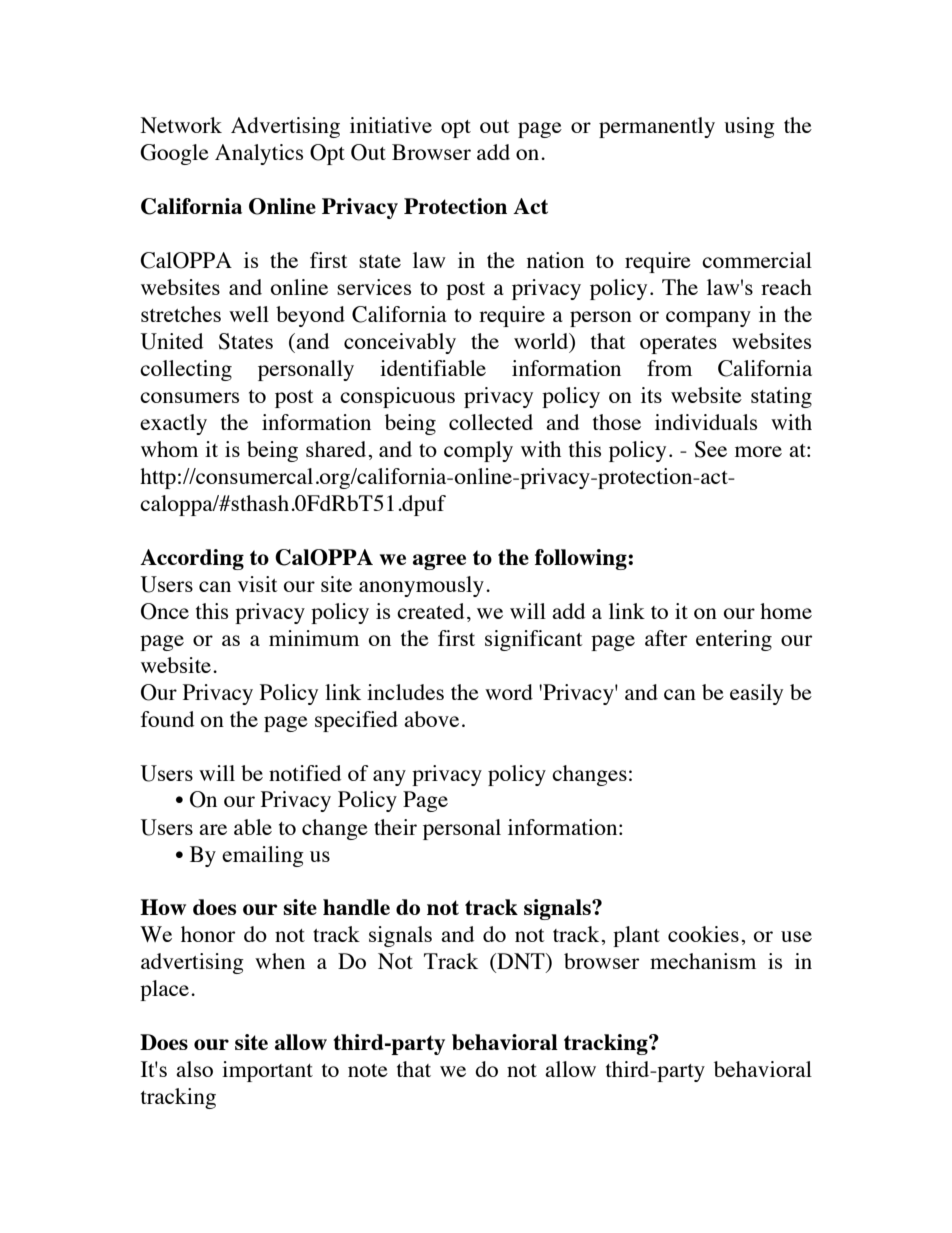  I want to click on Analytics, so click(259, 154).
